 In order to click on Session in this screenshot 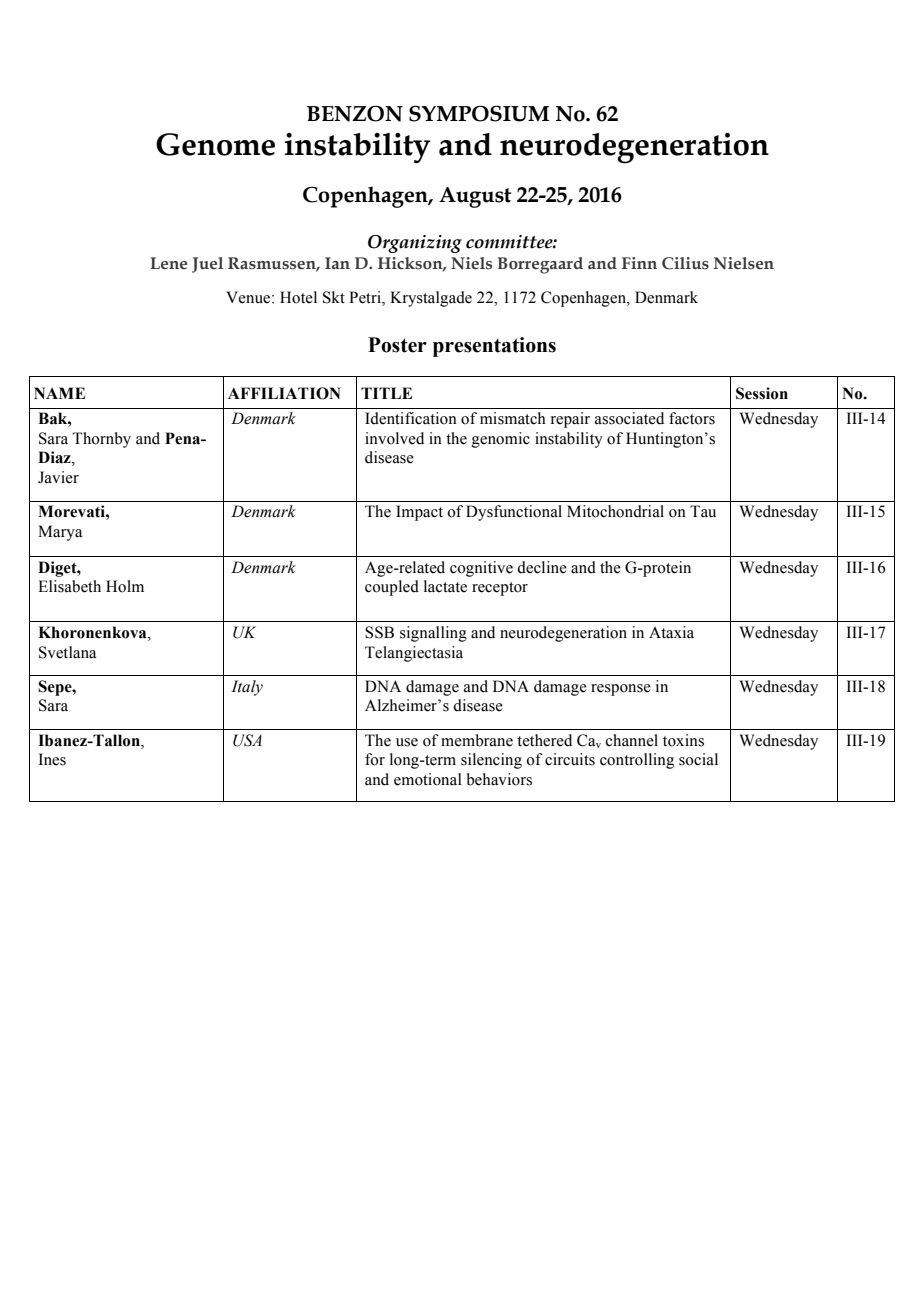, I will do `click(762, 393)`.
